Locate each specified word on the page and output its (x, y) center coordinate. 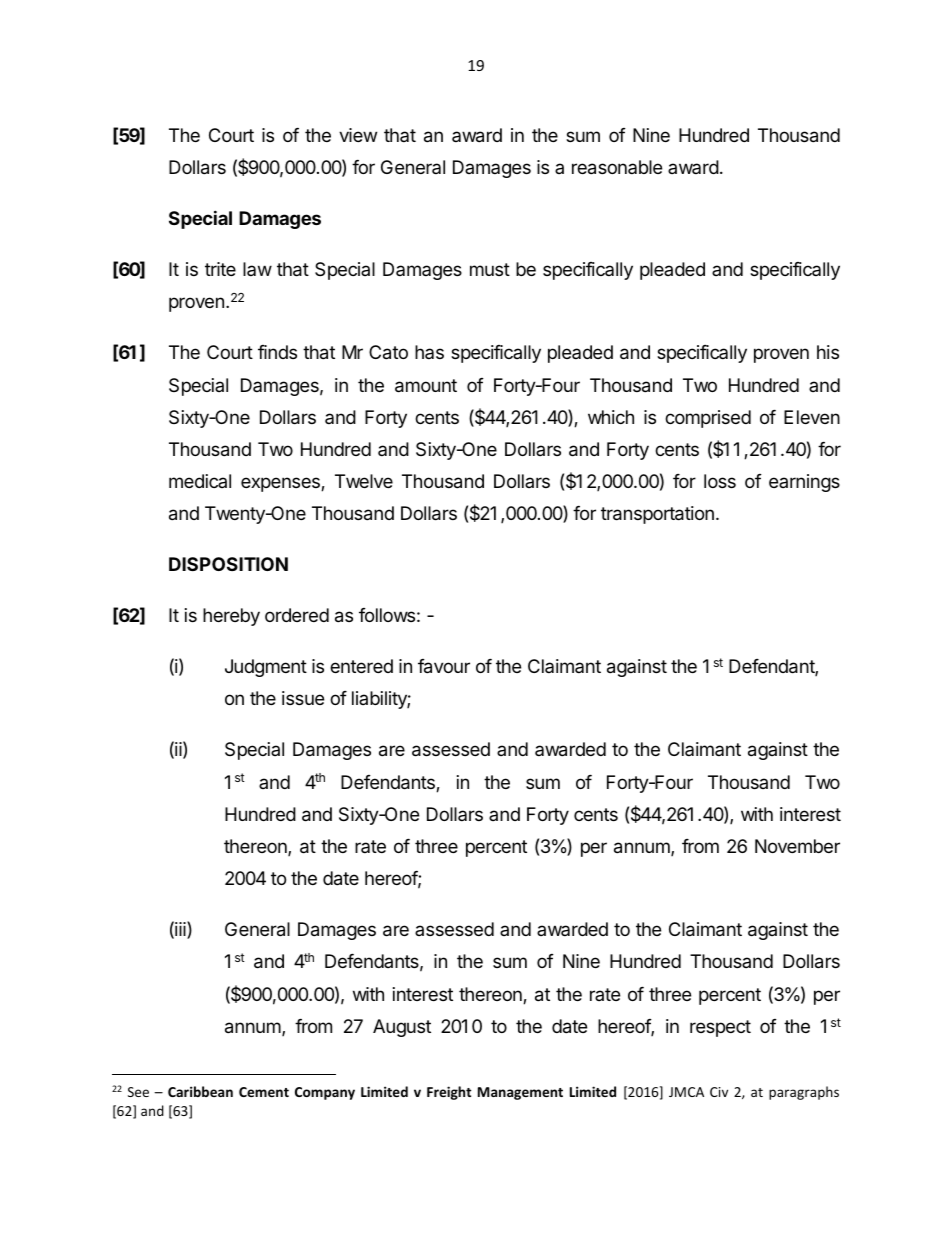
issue (303, 698)
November (797, 846)
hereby (231, 617)
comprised (708, 419)
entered (361, 666)
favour (444, 666)
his (828, 352)
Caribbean (200, 1091)
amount (426, 386)
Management (520, 1093)
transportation (657, 515)
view (358, 135)
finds (277, 352)
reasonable (617, 167)
